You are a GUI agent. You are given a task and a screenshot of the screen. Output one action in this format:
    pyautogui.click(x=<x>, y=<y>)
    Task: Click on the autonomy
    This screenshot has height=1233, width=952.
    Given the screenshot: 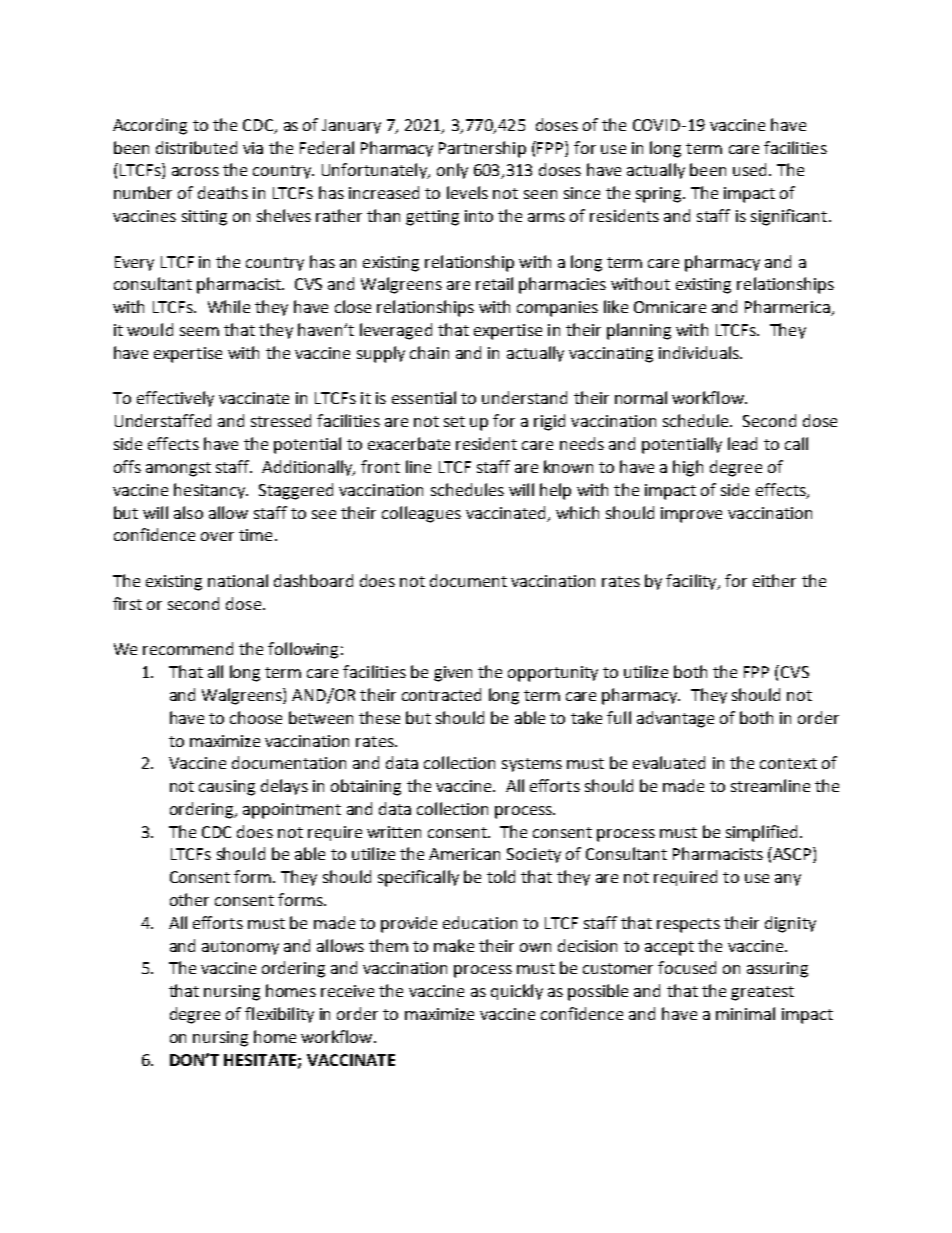 What is the action you would take?
    pyautogui.click(x=240, y=948)
